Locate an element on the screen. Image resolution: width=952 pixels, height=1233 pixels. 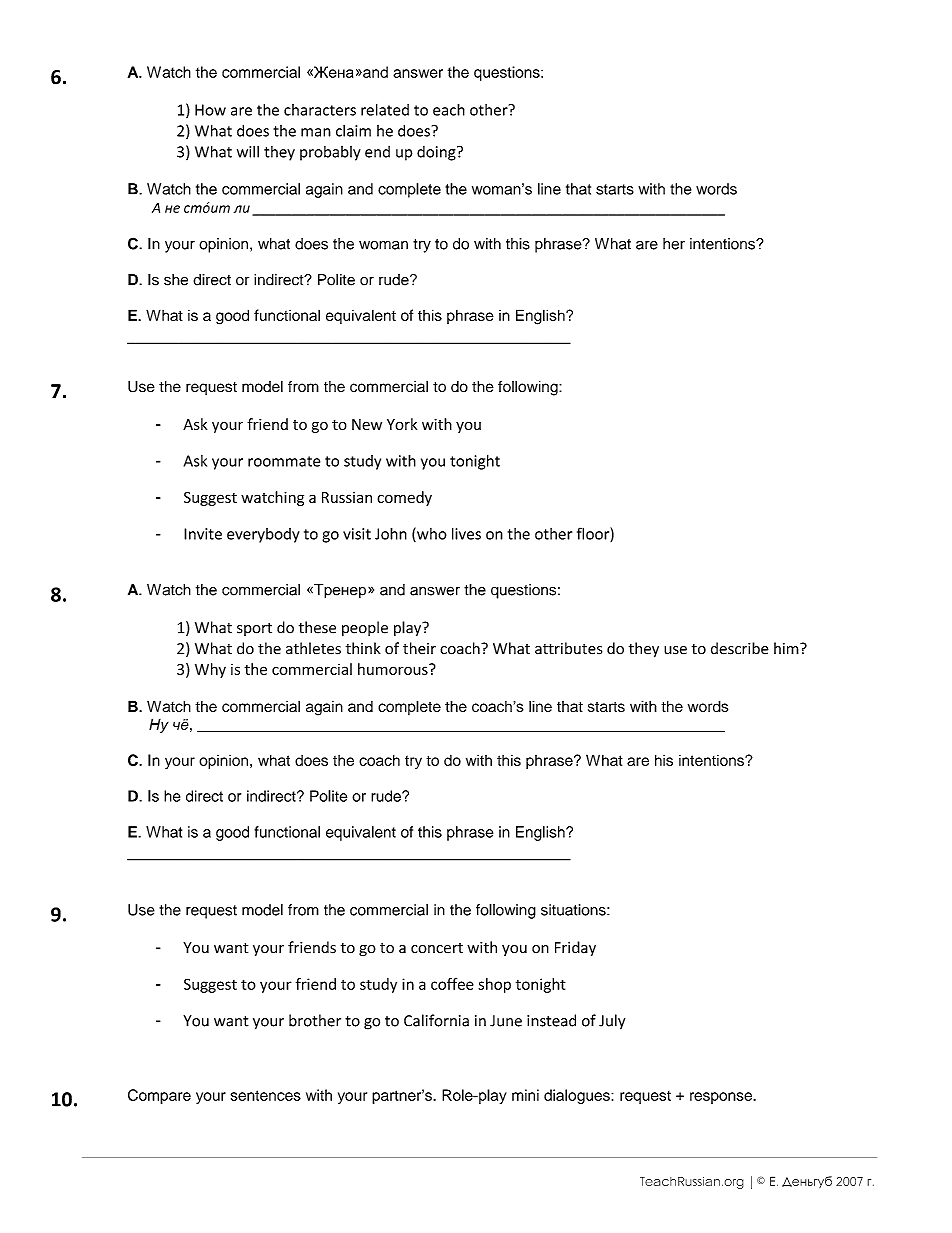
describe is located at coordinates (740, 648).
